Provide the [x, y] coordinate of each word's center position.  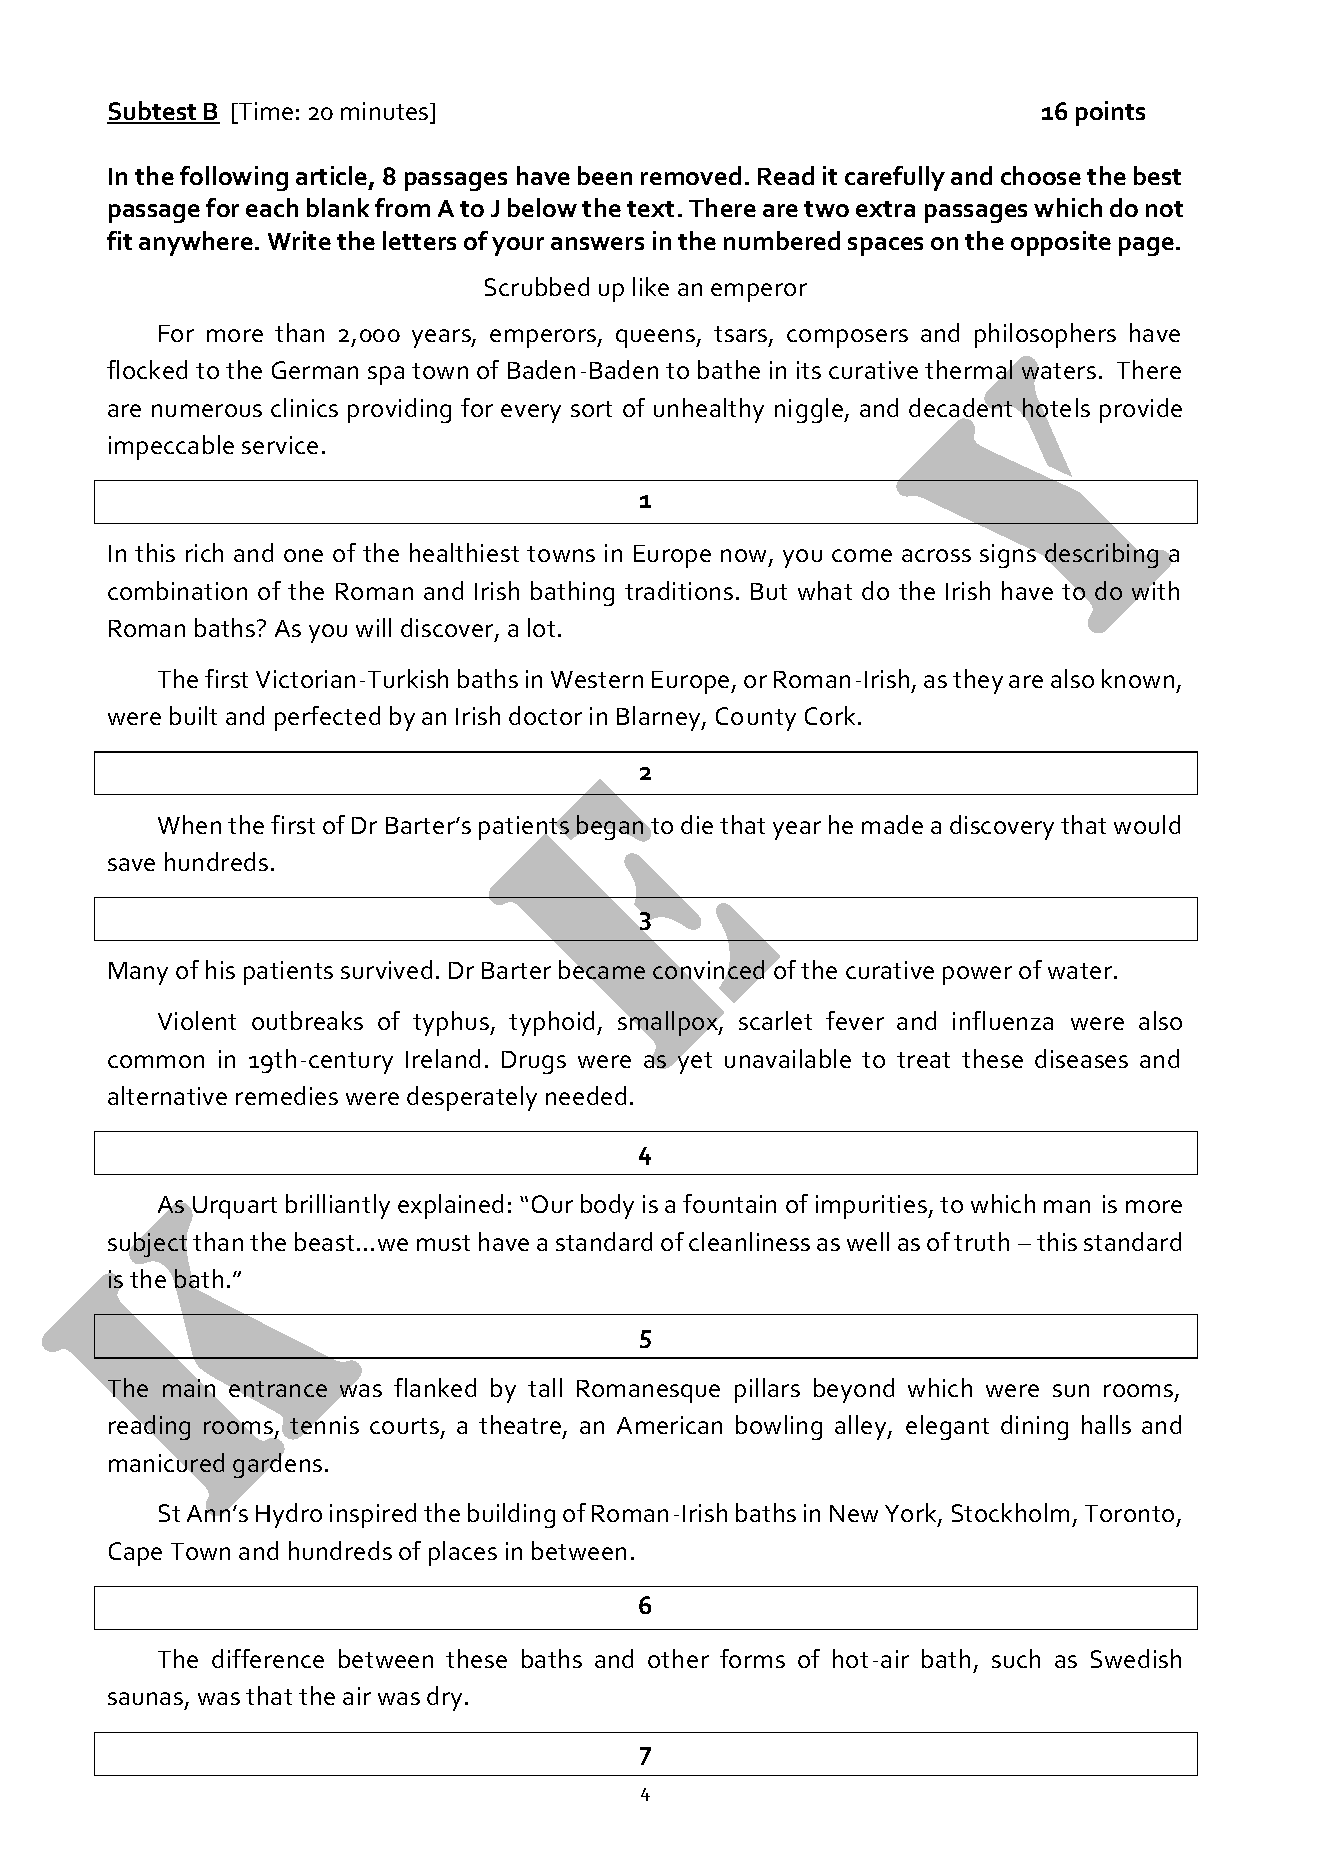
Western [597, 679]
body [607, 1206]
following [234, 178]
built [193, 715]
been [605, 175]
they [978, 681]
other [678, 1658]
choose [1041, 175]
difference [268, 1658]
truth [981, 1241]
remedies [287, 1095]
